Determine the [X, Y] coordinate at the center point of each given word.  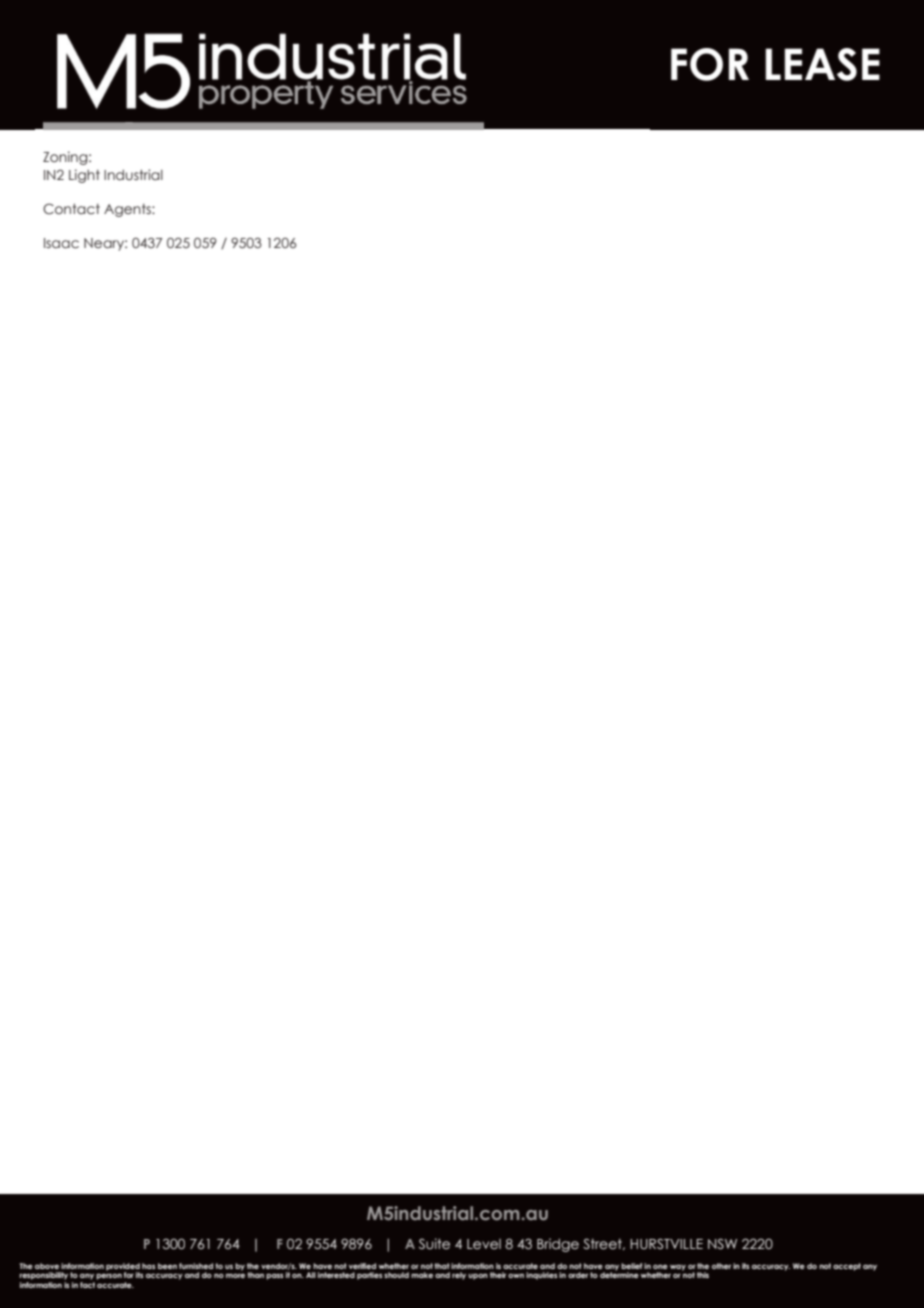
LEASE [822, 64]
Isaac [61, 243]
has [148, 1266]
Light [84, 176]
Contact [71, 208]
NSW [722, 1244]
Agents [128, 210]
